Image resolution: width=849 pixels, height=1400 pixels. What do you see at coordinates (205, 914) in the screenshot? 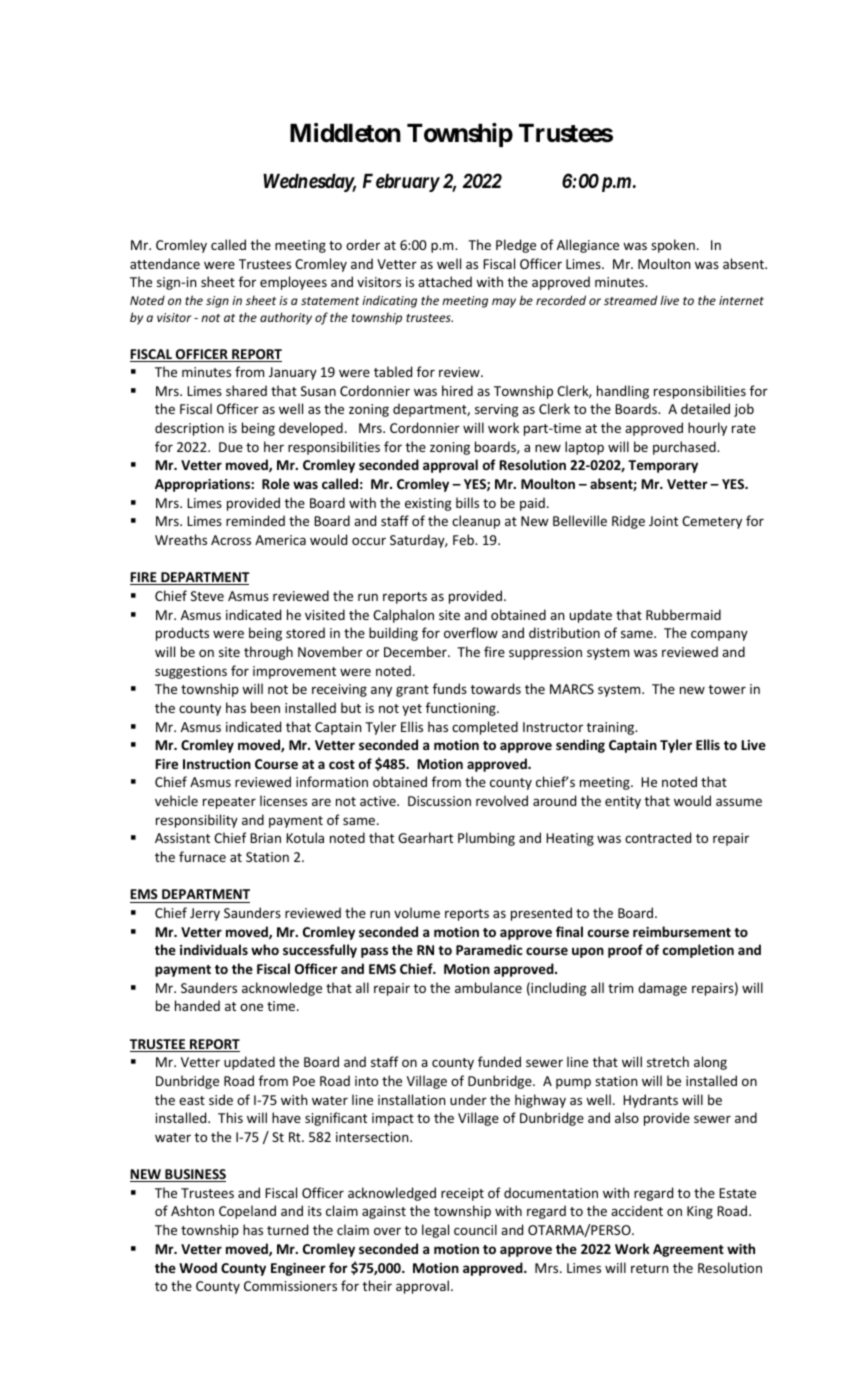
I see `Jerry` at bounding box center [205, 914].
